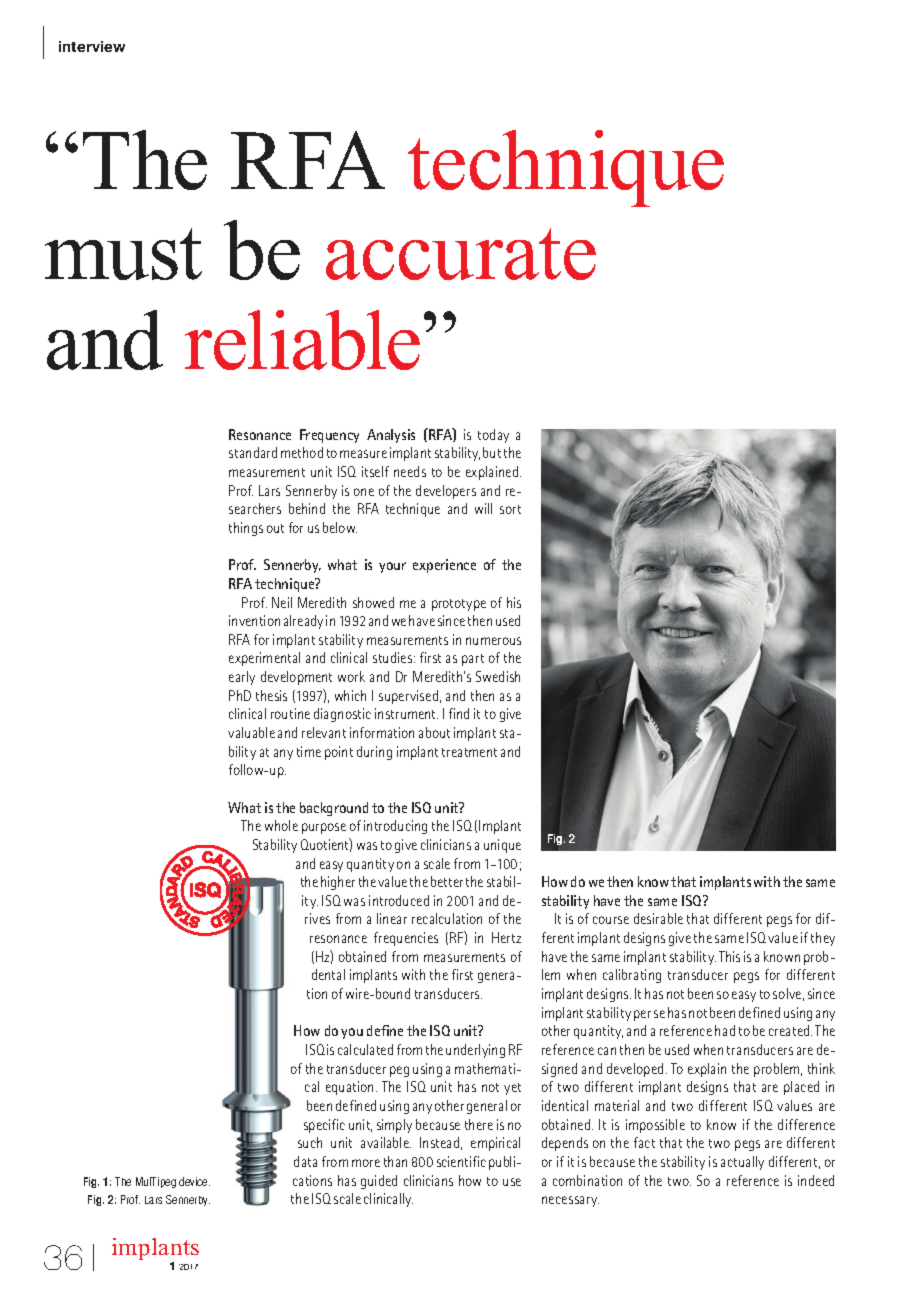  I want to click on today, so click(493, 436).
